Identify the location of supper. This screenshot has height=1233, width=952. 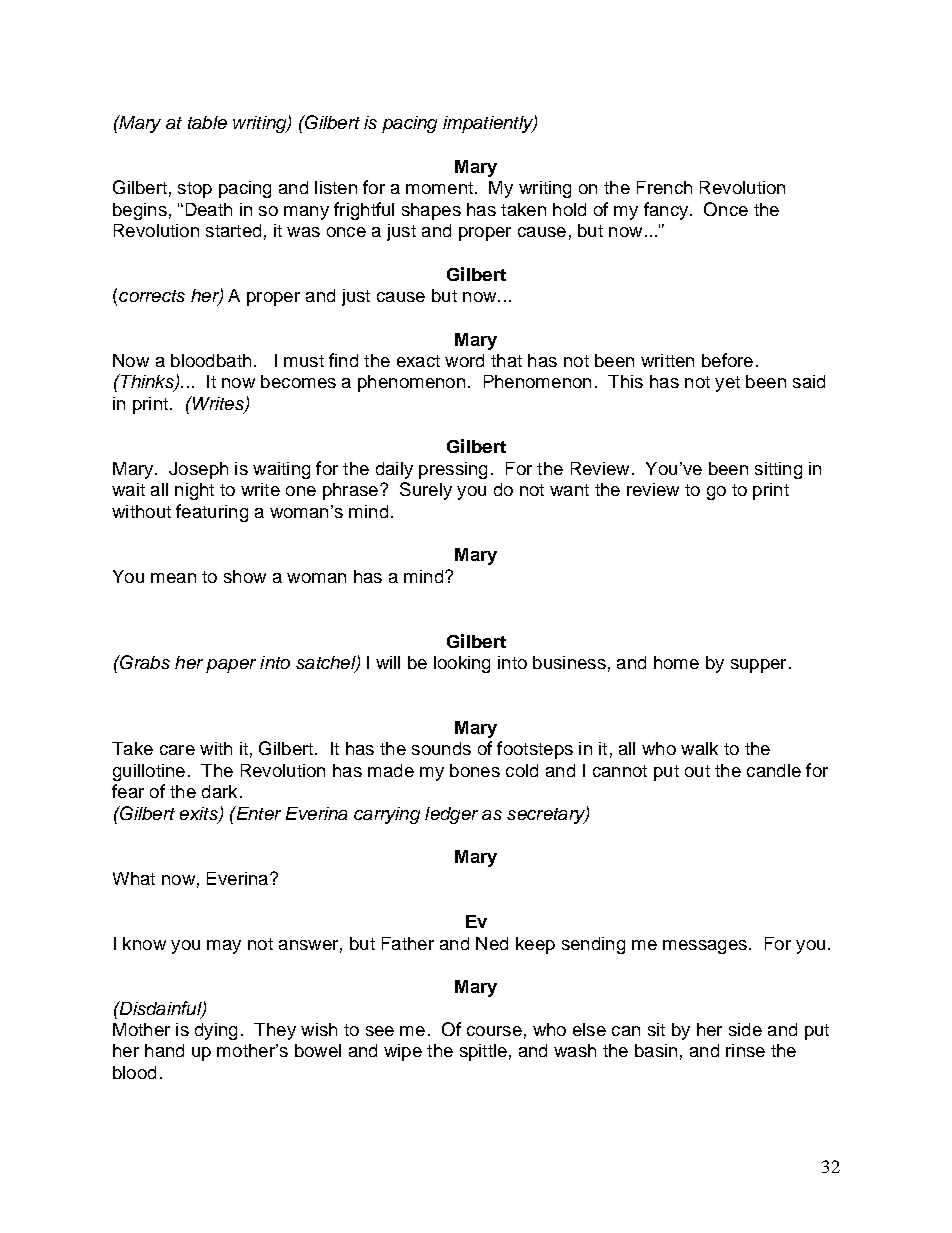
(758, 666).
